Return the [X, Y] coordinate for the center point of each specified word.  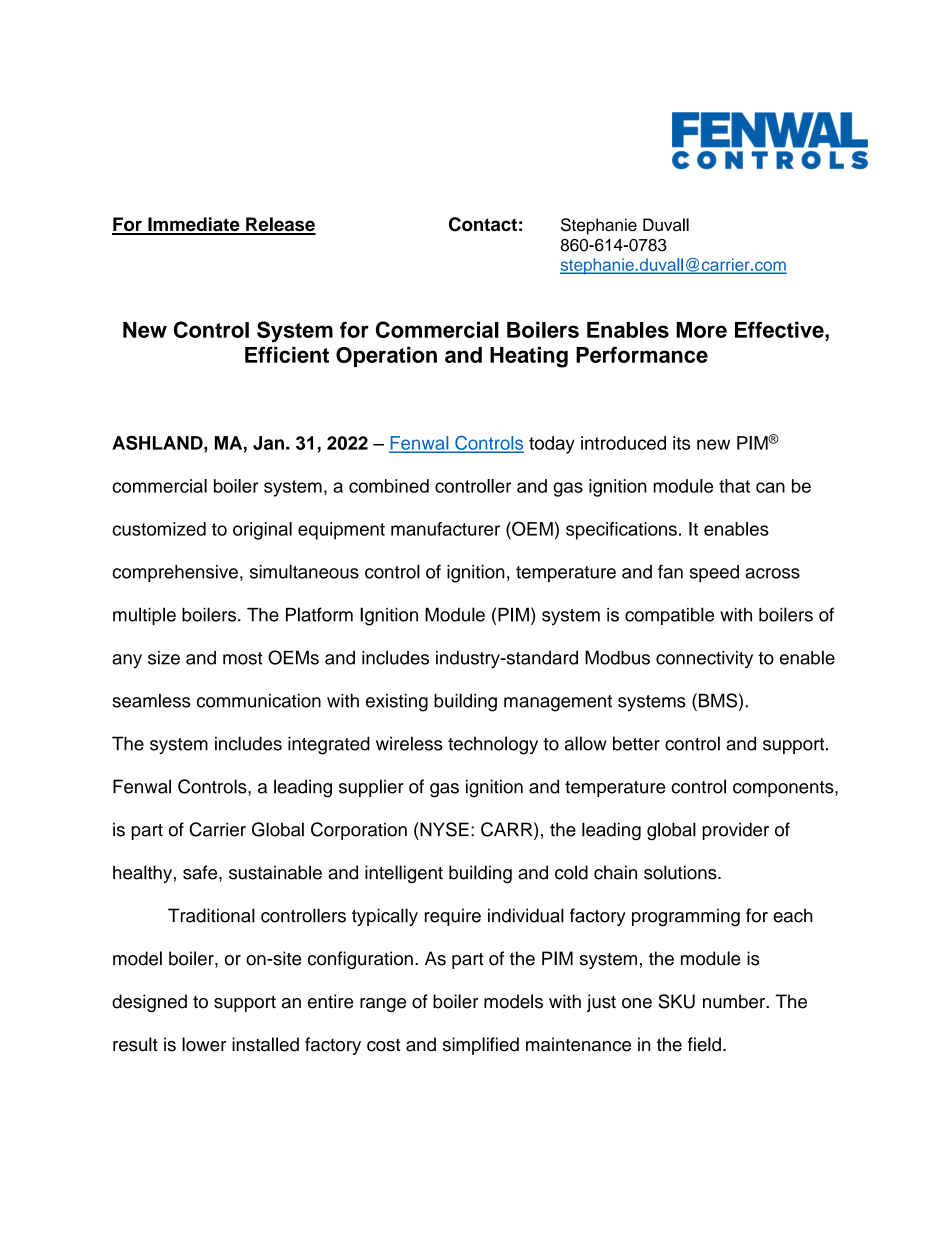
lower [204, 1044]
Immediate [194, 225]
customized [159, 529]
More [701, 330]
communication [259, 700]
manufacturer [445, 529]
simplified [481, 1046]
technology [493, 745]
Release [280, 225]
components [784, 789]
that [734, 486]
